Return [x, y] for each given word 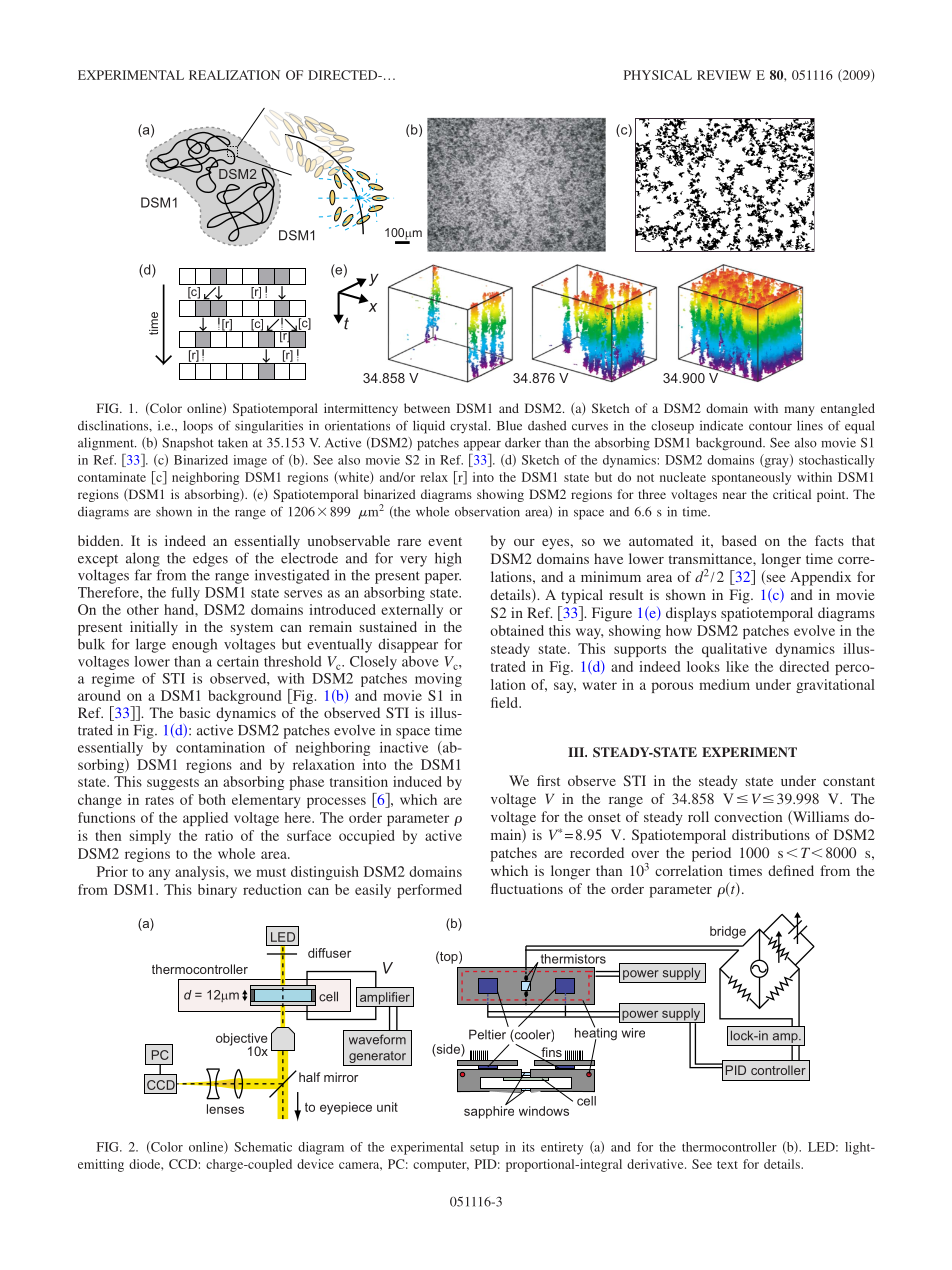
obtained [517, 630]
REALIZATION [234, 75]
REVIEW [724, 75]
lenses [225, 1109]
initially [154, 628]
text [727, 1165]
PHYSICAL [658, 75]
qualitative [734, 650]
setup [484, 1149]
